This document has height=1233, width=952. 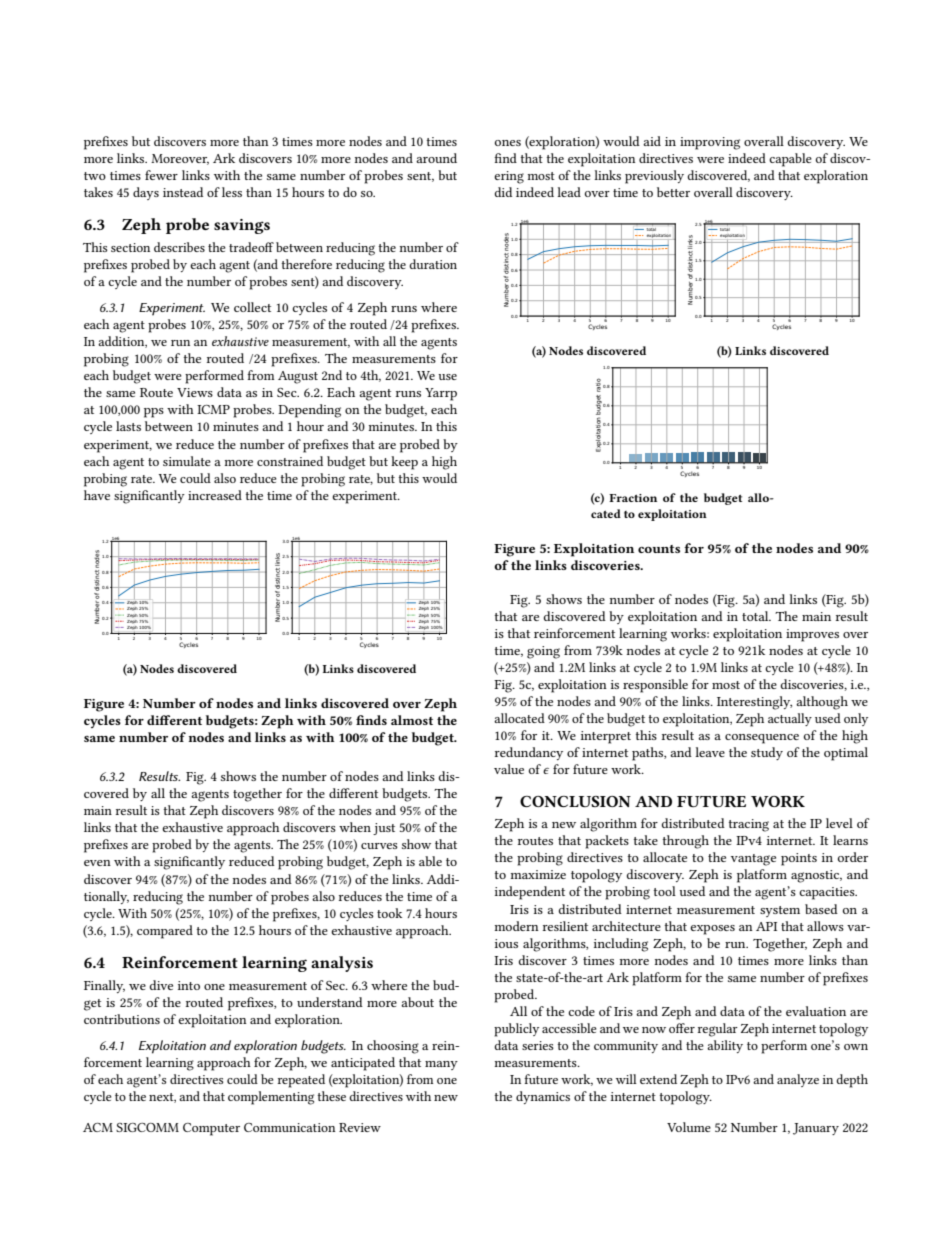 I want to click on improves, so click(x=812, y=635).
